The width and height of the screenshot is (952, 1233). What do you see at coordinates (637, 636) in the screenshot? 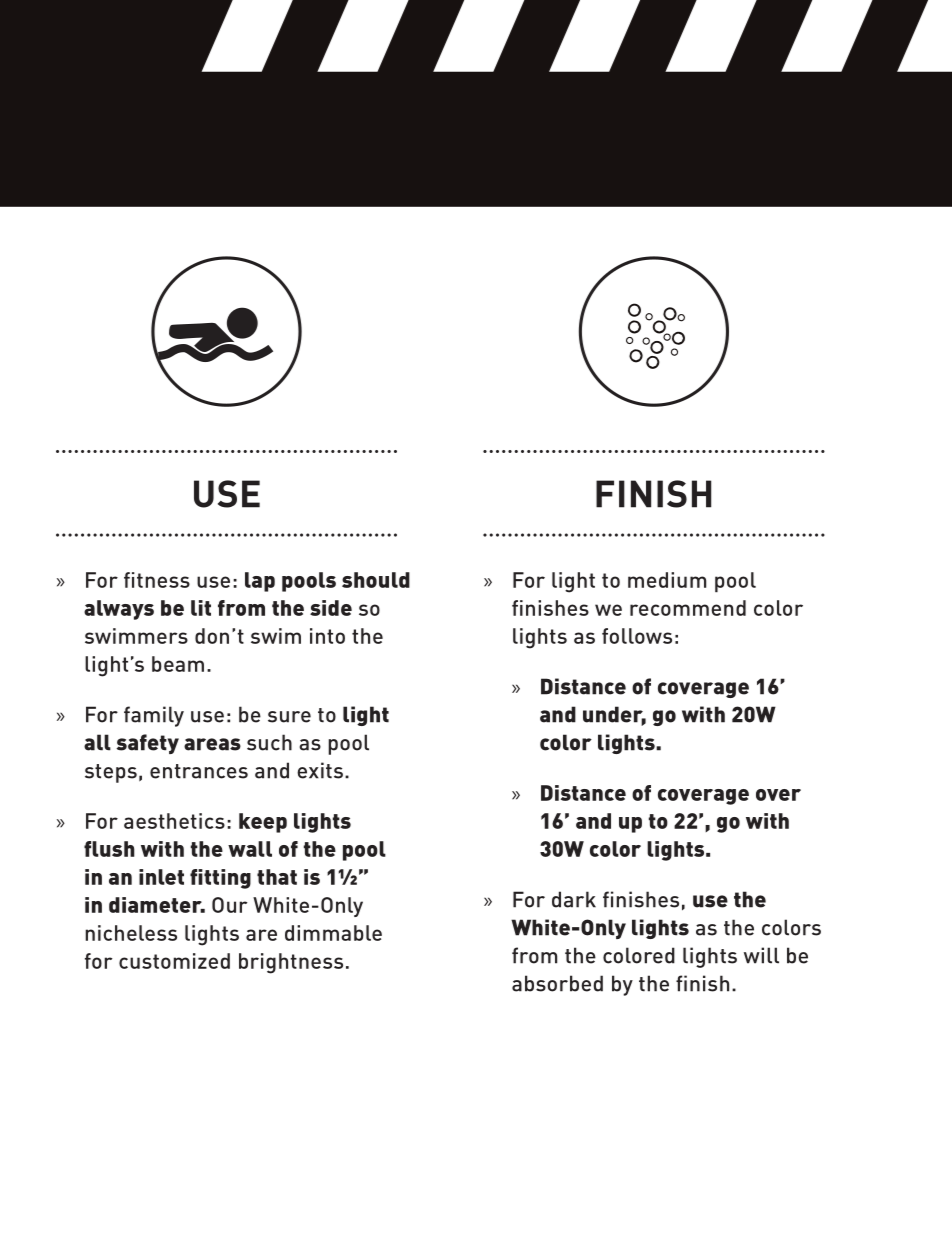
I see `follows` at bounding box center [637, 636].
